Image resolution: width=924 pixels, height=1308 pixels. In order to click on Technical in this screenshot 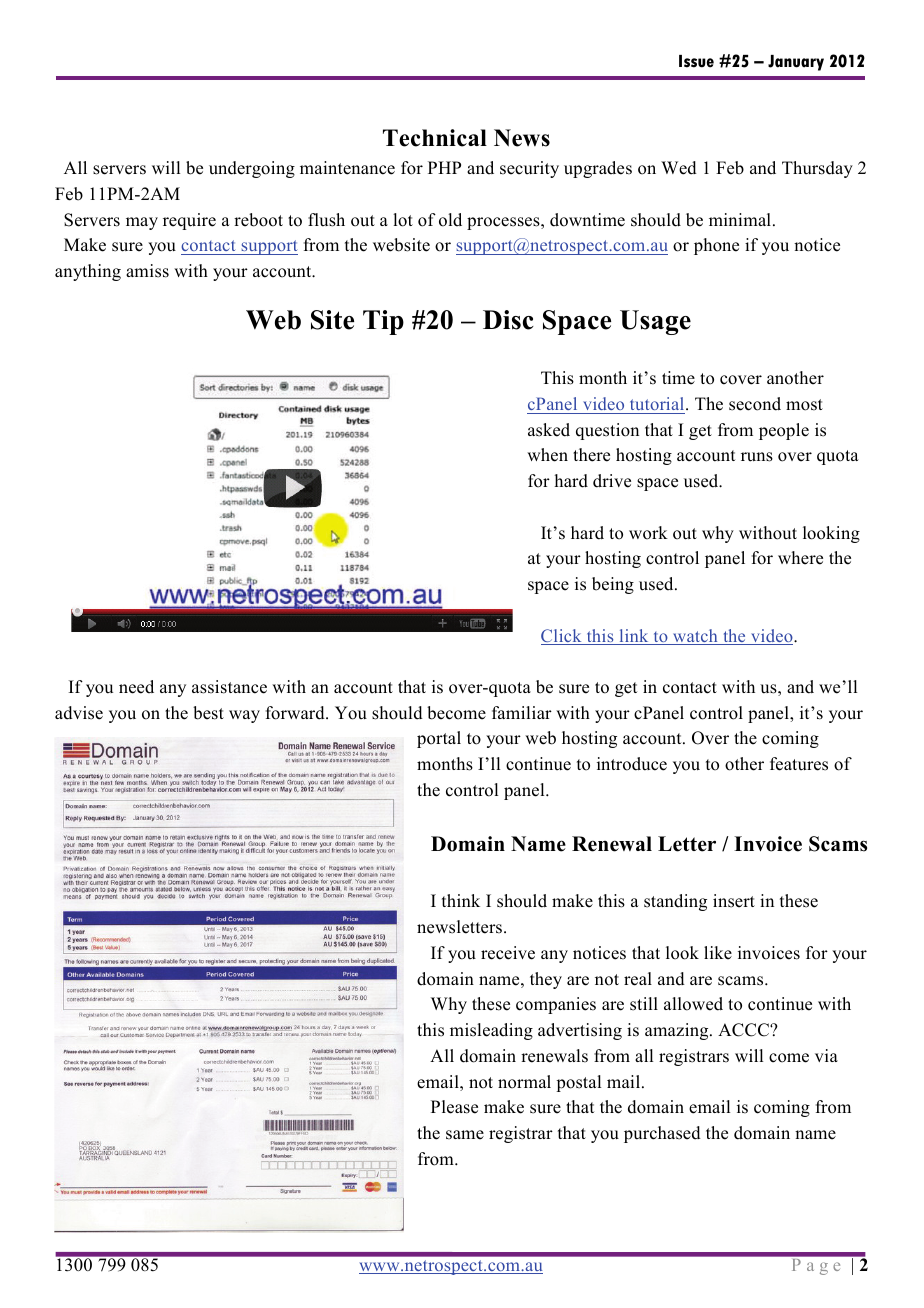, I will do `click(435, 138)`.
